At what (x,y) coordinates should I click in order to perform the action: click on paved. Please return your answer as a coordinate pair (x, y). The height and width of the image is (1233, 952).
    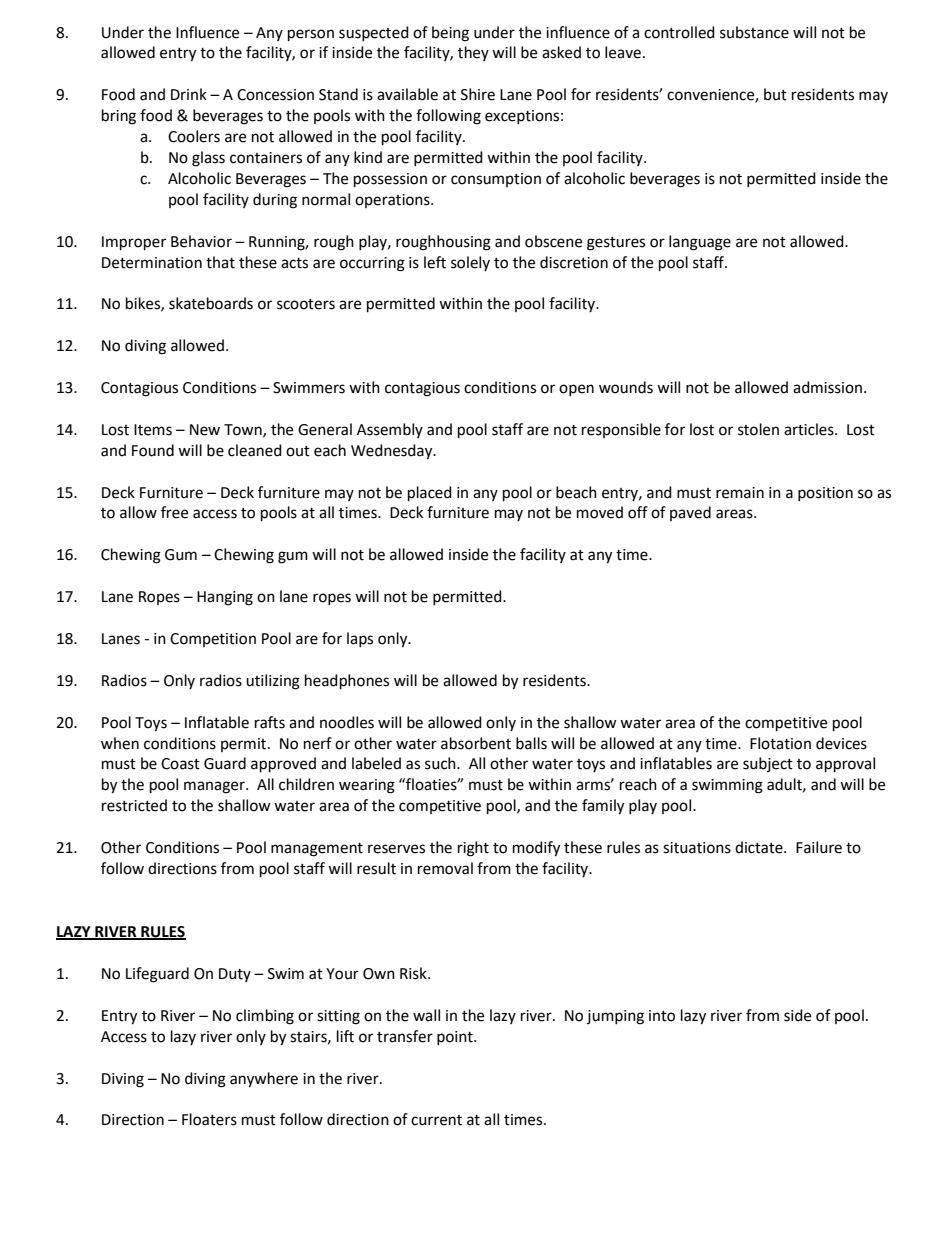
    Looking at the image, I should click on (690, 513).
